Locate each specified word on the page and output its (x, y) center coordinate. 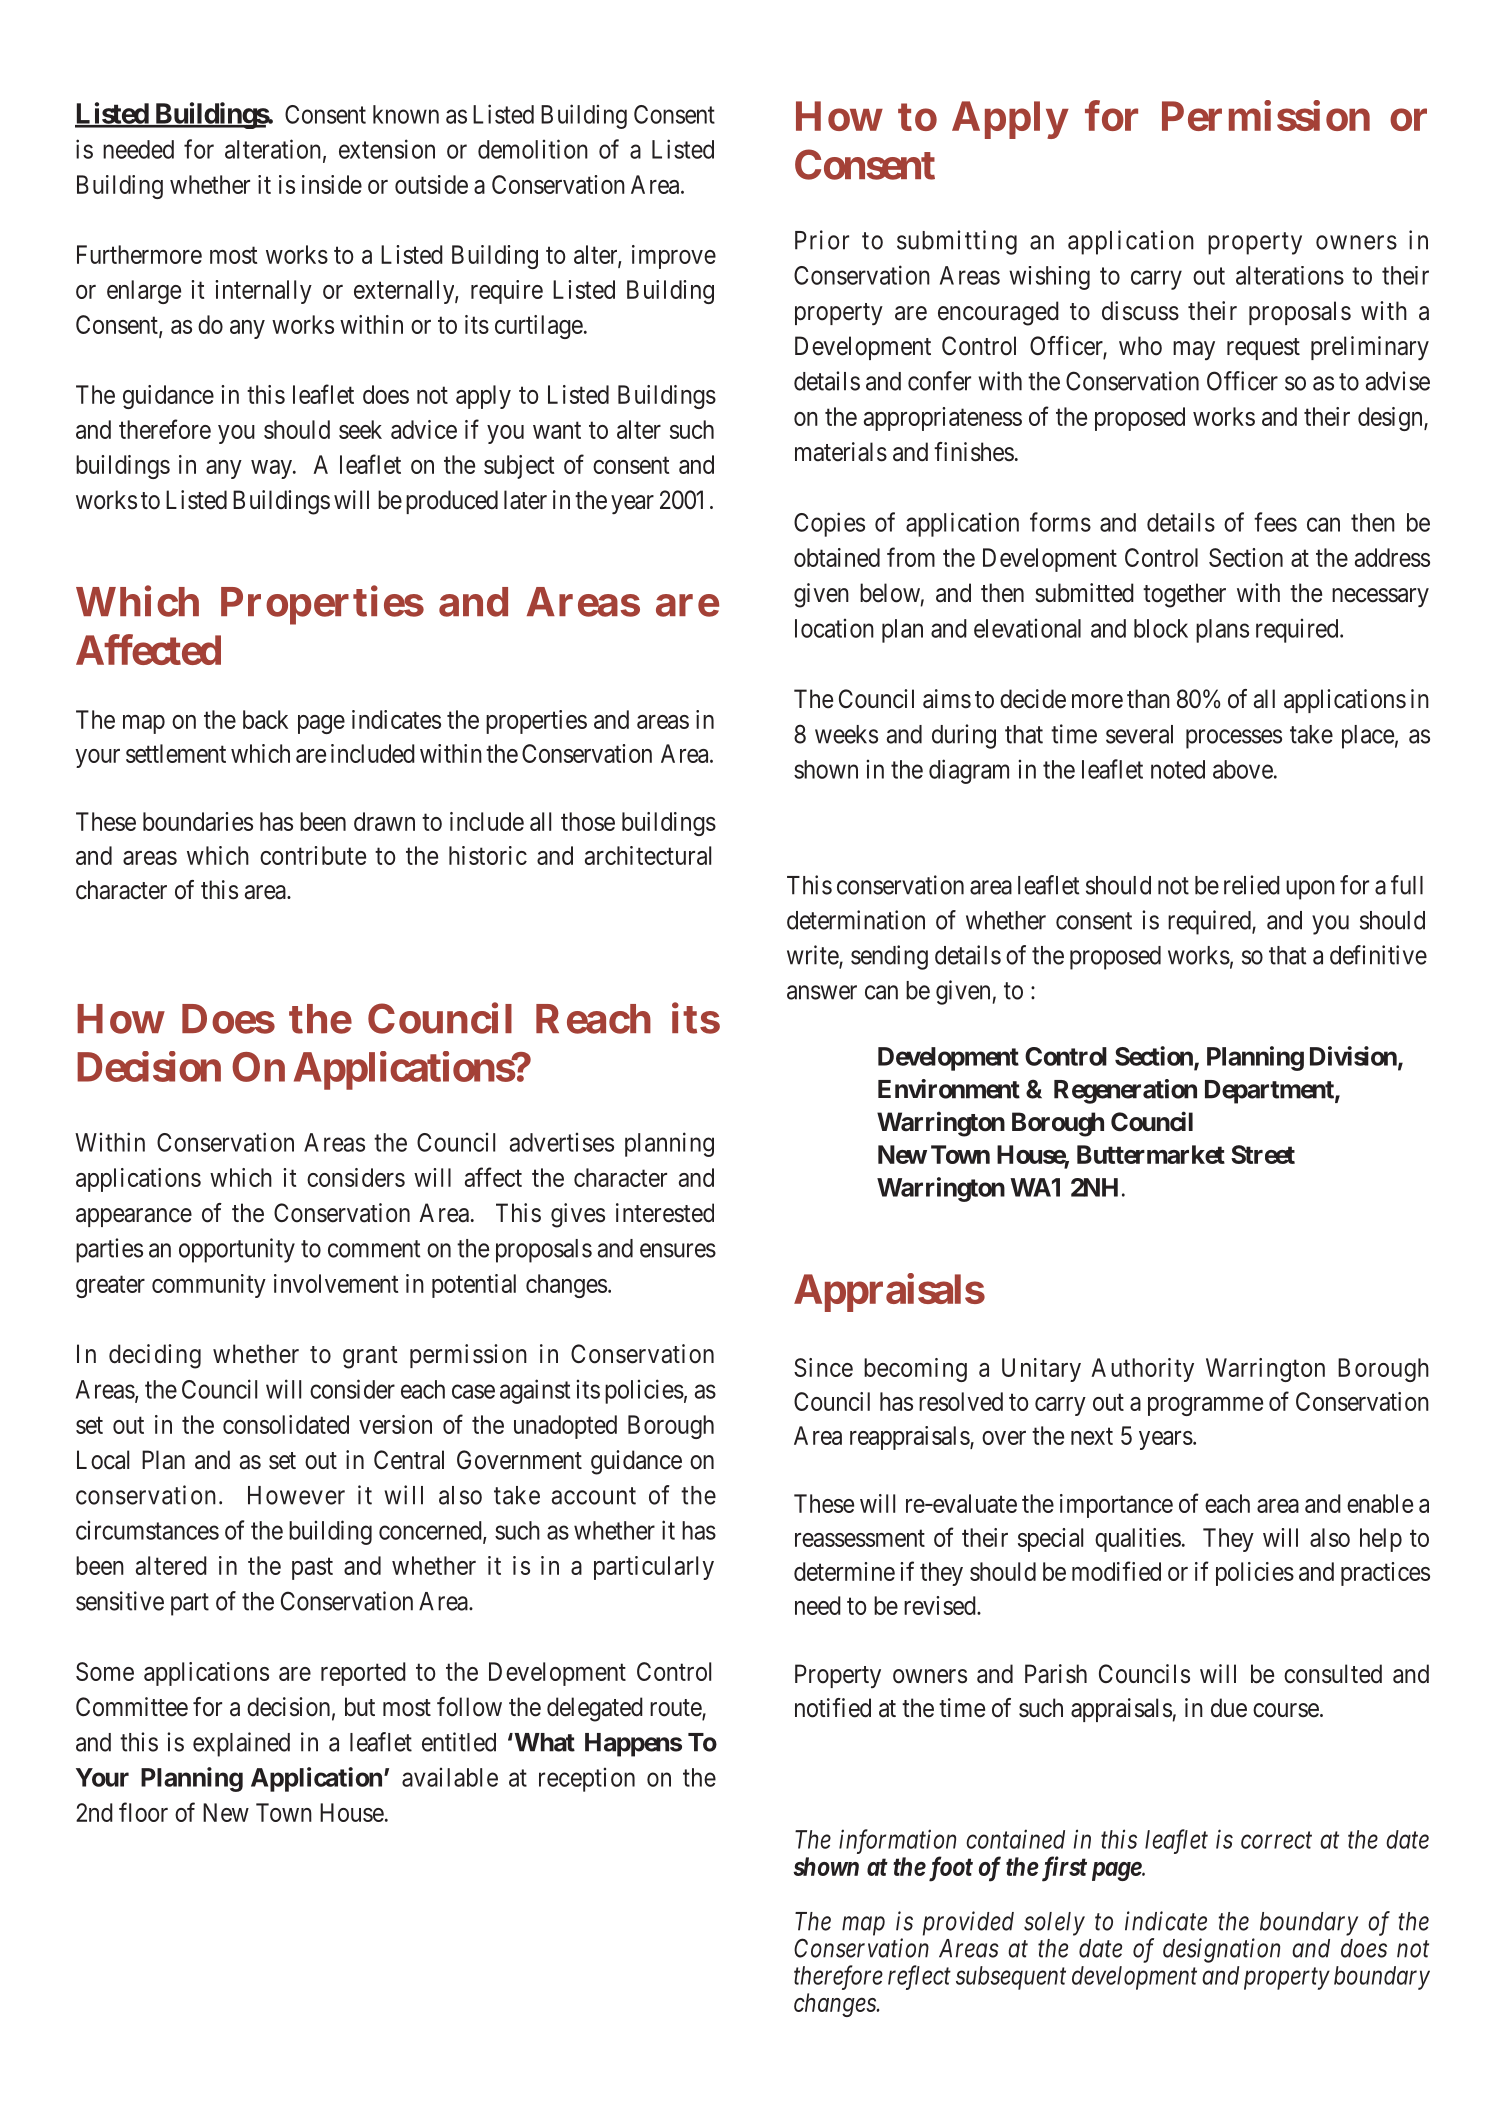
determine (844, 1571)
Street (1263, 1154)
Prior (822, 240)
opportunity (237, 1250)
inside (332, 184)
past (312, 1569)
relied (1252, 885)
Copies (829, 524)
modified (1116, 1571)
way (272, 469)
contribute (313, 855)
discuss (1140, 311)
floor (143, 1812)
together (1184, 595)
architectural (648, 855)
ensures (678, 1250)
